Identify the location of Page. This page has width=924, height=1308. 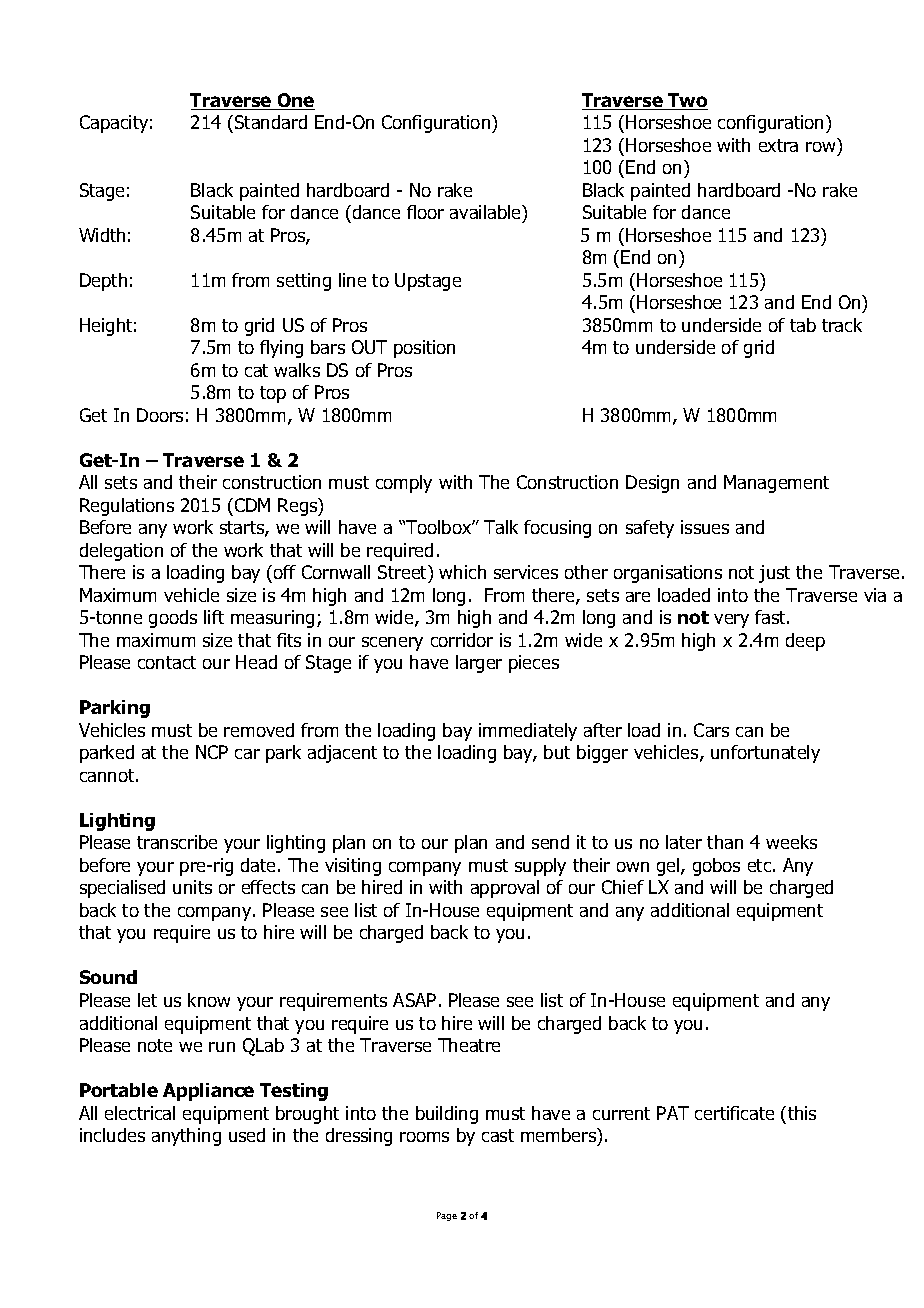
(447, 1216).
